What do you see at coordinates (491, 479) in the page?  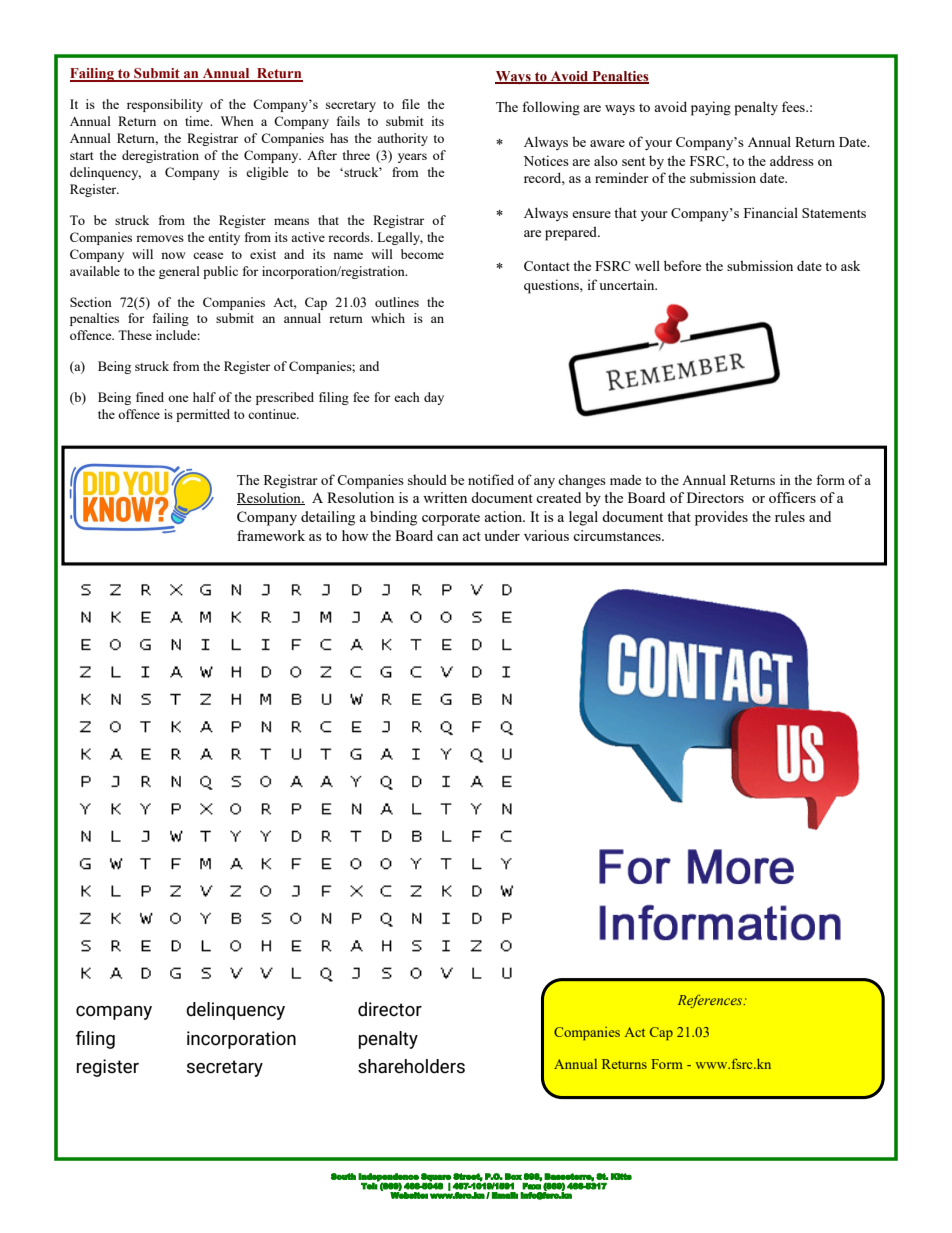 I see `notified` at bounding box center [491, 479].
